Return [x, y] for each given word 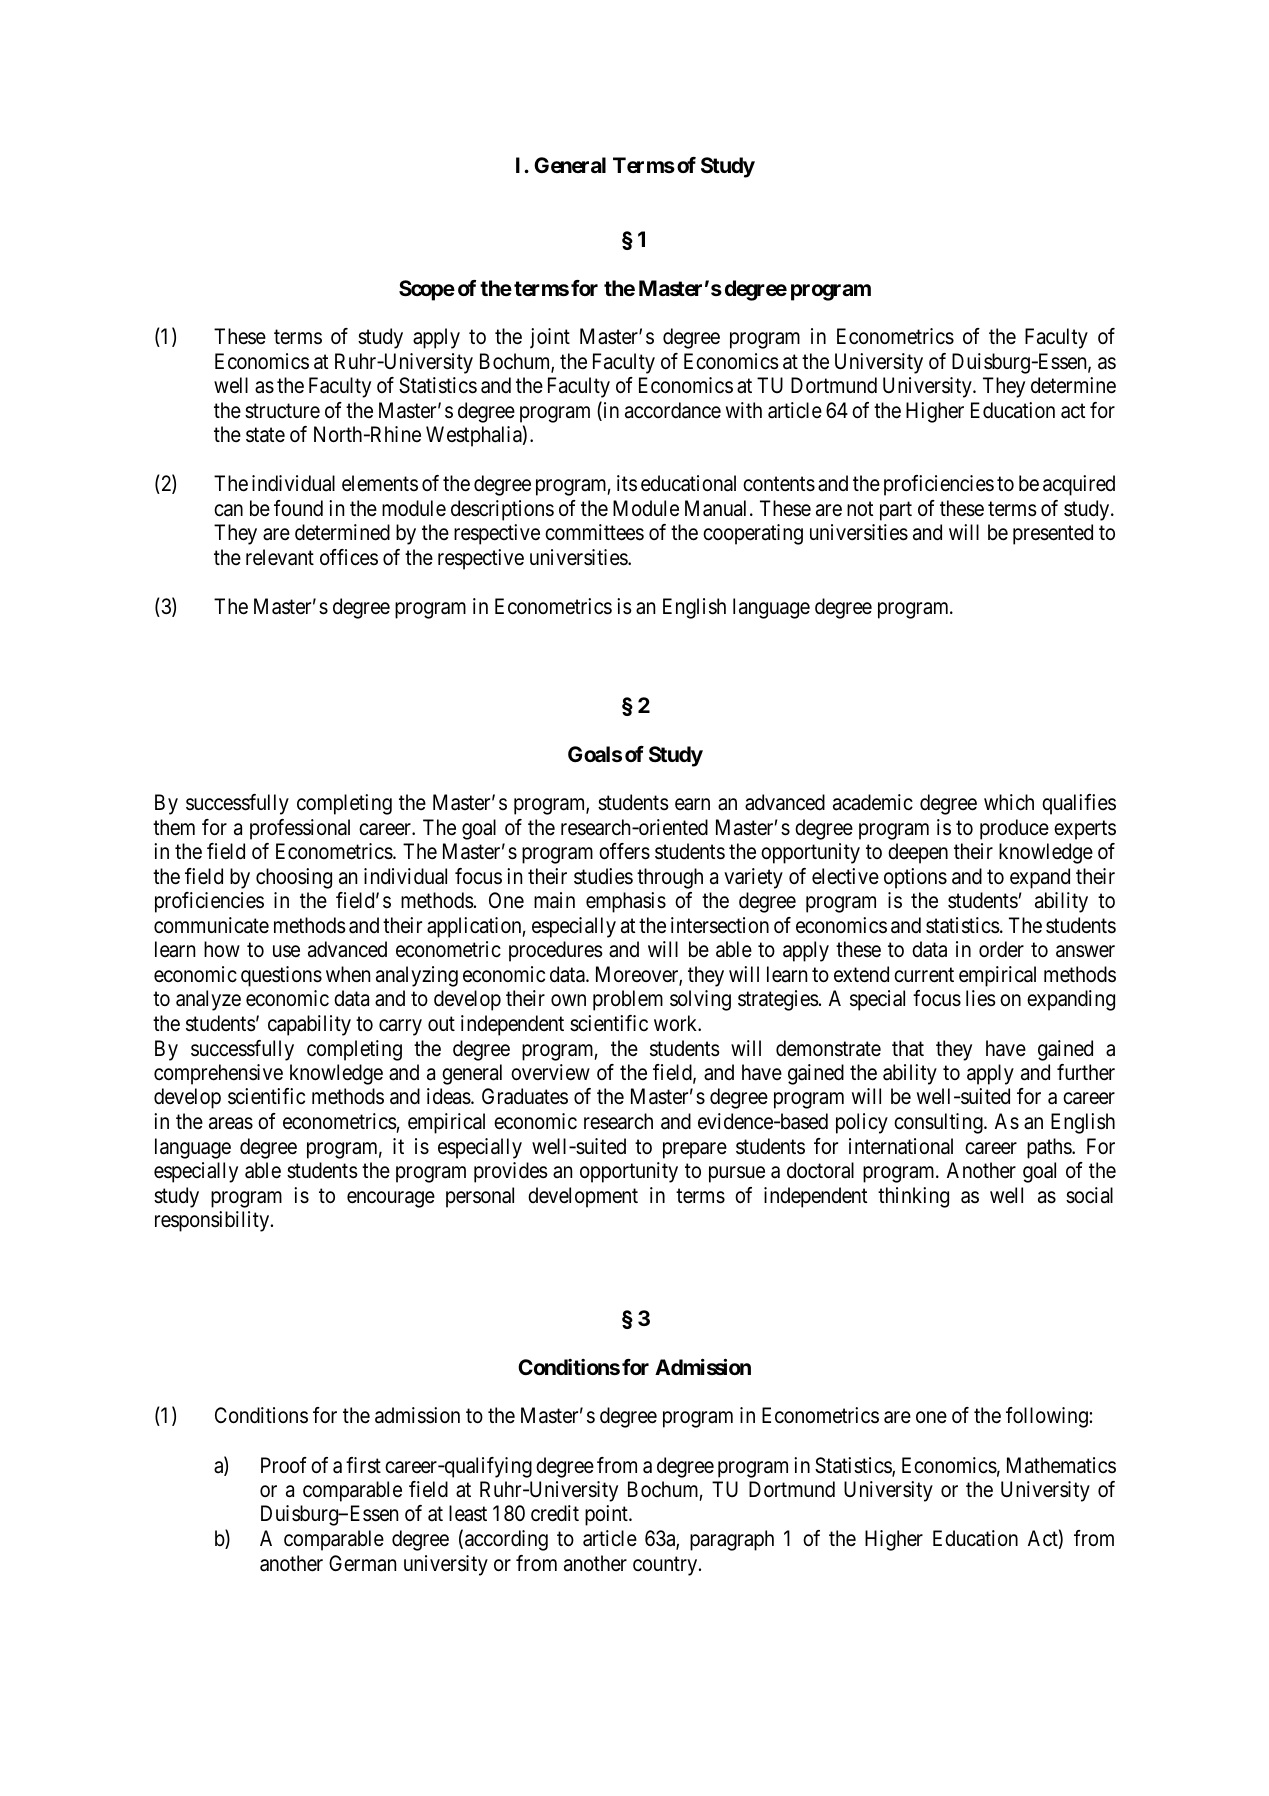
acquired [1079, 485]
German [362, 1563]
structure [282, 411]
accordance [673, 410]
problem [628, 1000]
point [607, 1515]
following [1047, 1417]
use [286, 951]
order [1001, 949]
